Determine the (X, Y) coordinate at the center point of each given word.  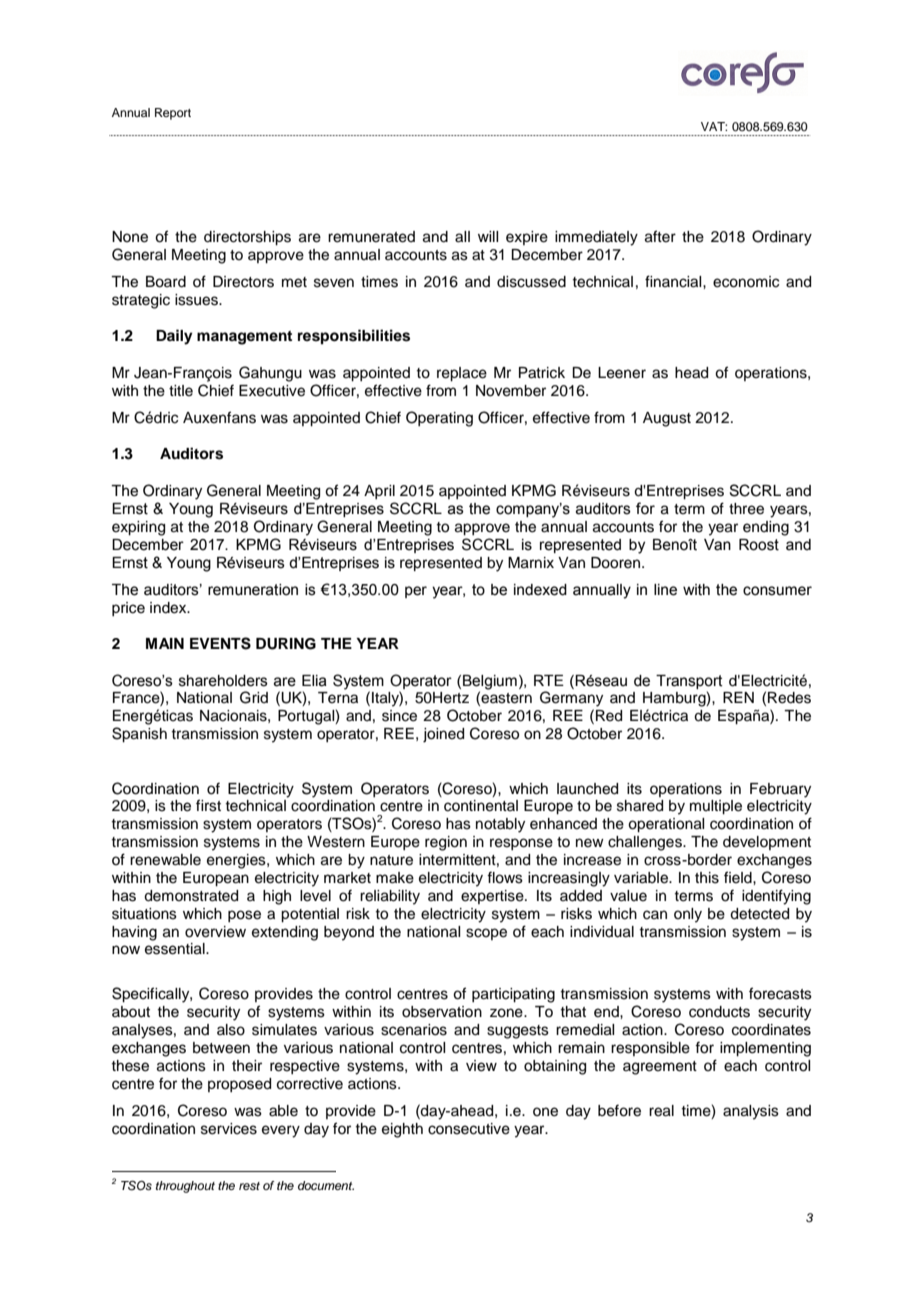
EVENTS (220, 643)
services (229, 1129)
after (660, 236)
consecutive (469, 1129)
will (488, 236)
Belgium (490, 682)
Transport (689, 682)
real (661, 1111)
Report (173, 114)
